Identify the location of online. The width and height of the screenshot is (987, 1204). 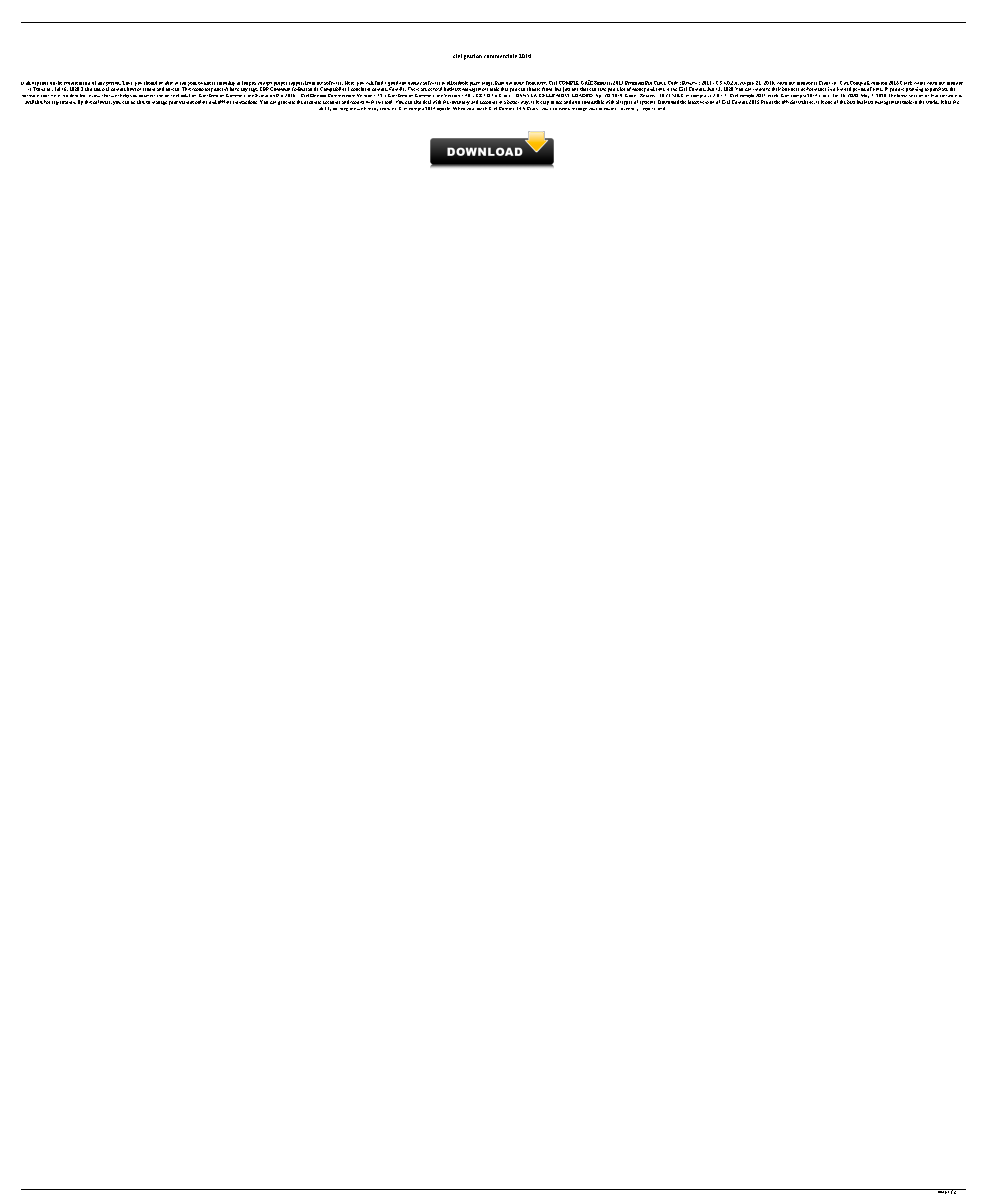
(201, 102).
